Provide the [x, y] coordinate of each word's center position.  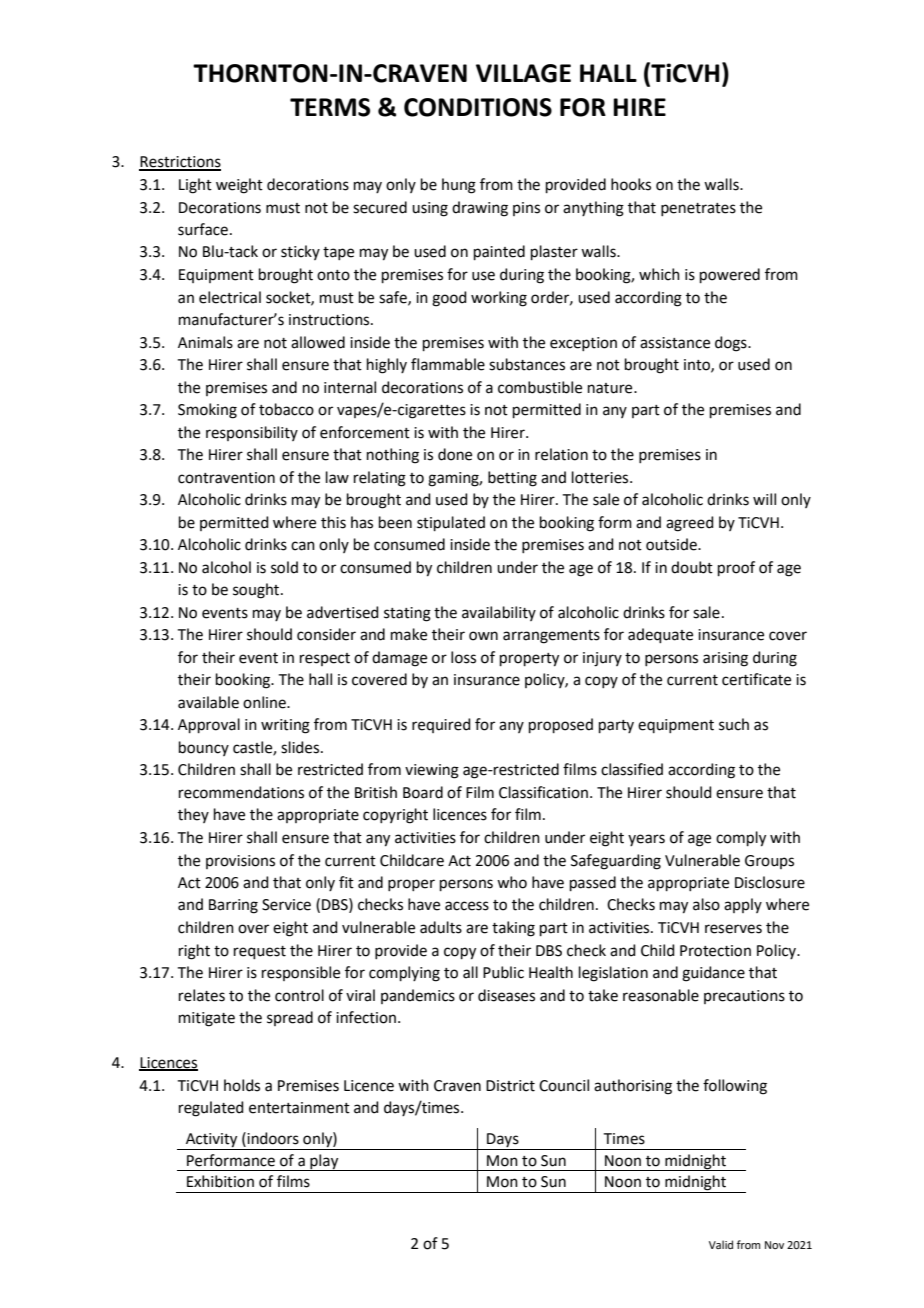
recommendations [241, 792]
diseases [506, 995]
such [734, 724]
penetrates [698, 209]
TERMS [330, 107]
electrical [230, 297]
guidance [713, 974]
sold [284, 567]
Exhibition [220, 1181]
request [260, 952]
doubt [692, 567]
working [499, 299]
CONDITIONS [478, 107]
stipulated [451, 523]
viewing [432, 771]
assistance [675, 343]
